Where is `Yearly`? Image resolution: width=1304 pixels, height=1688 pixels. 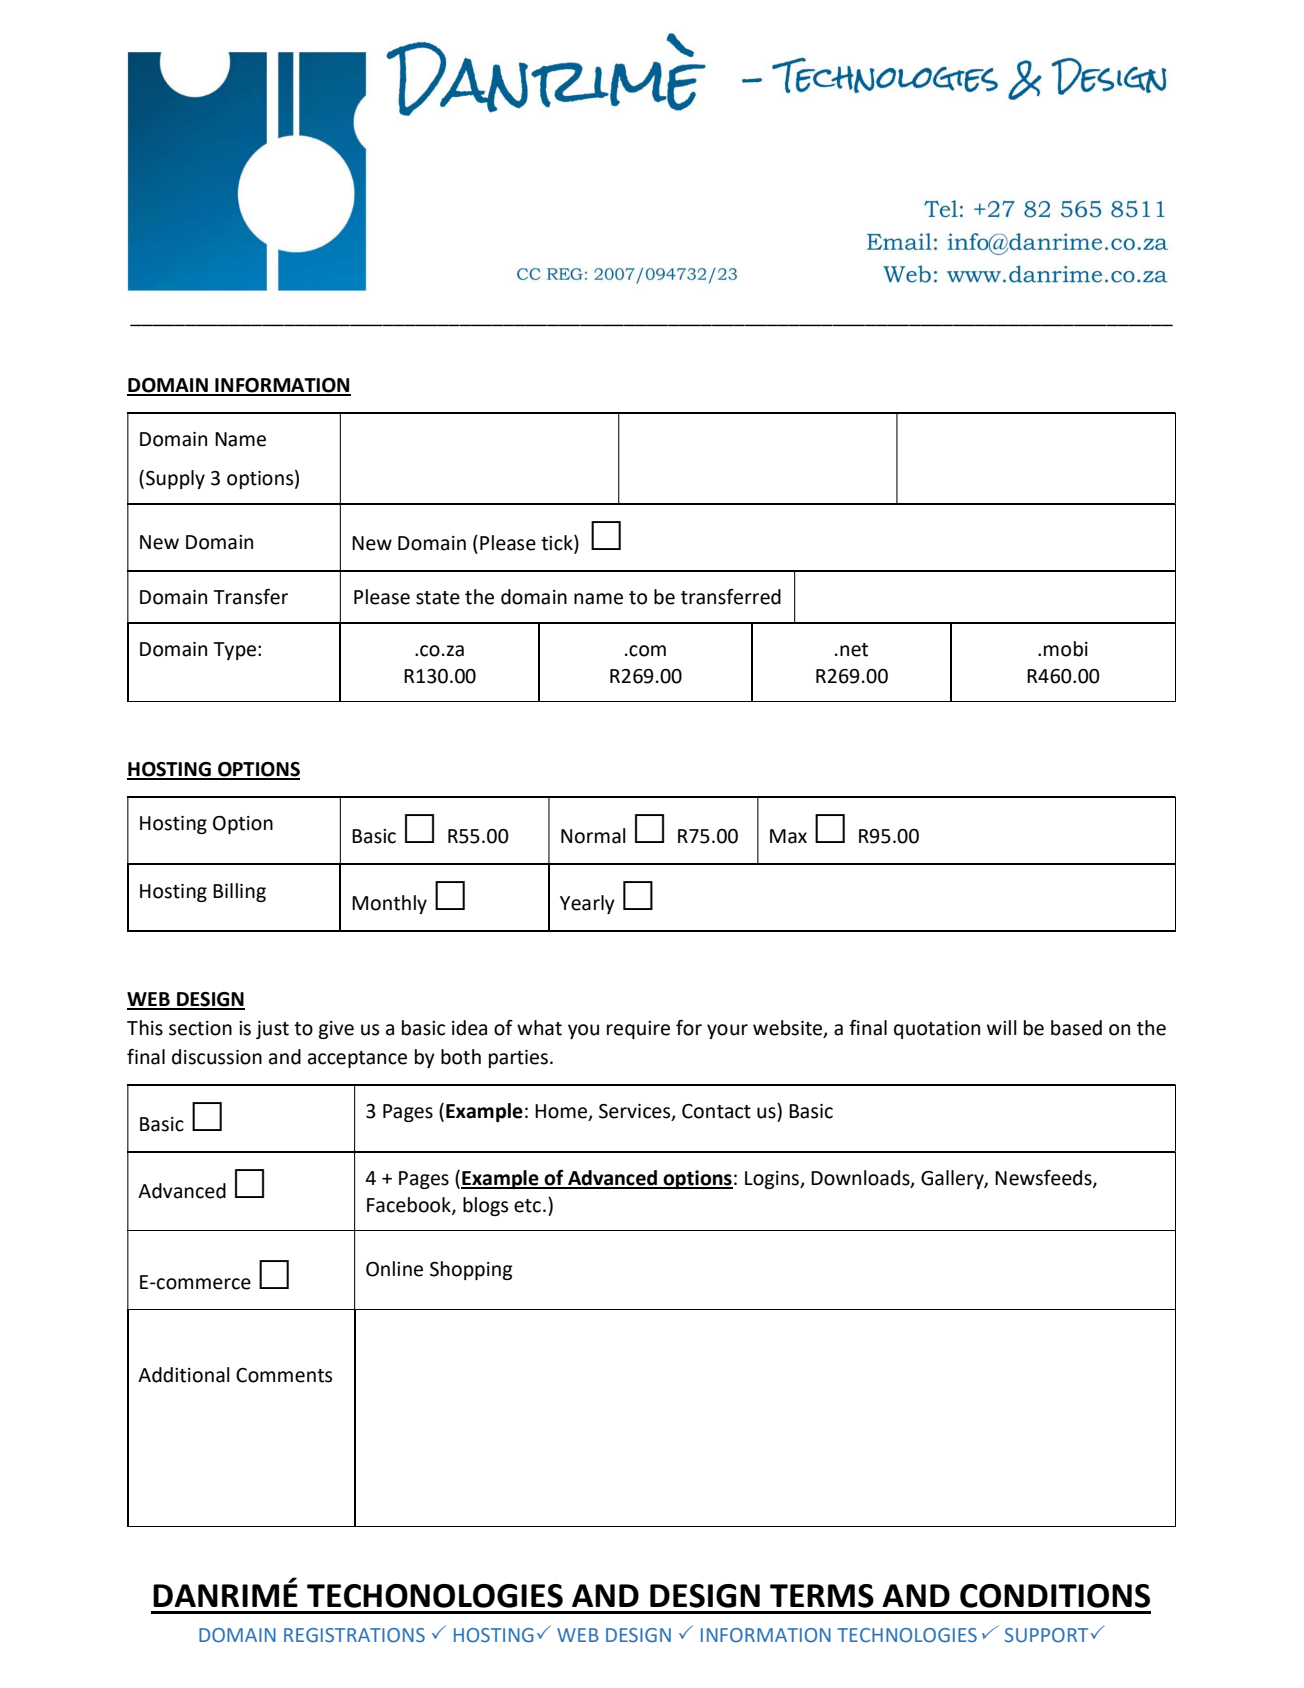 Yearly is located at coordinates (587, 904).
